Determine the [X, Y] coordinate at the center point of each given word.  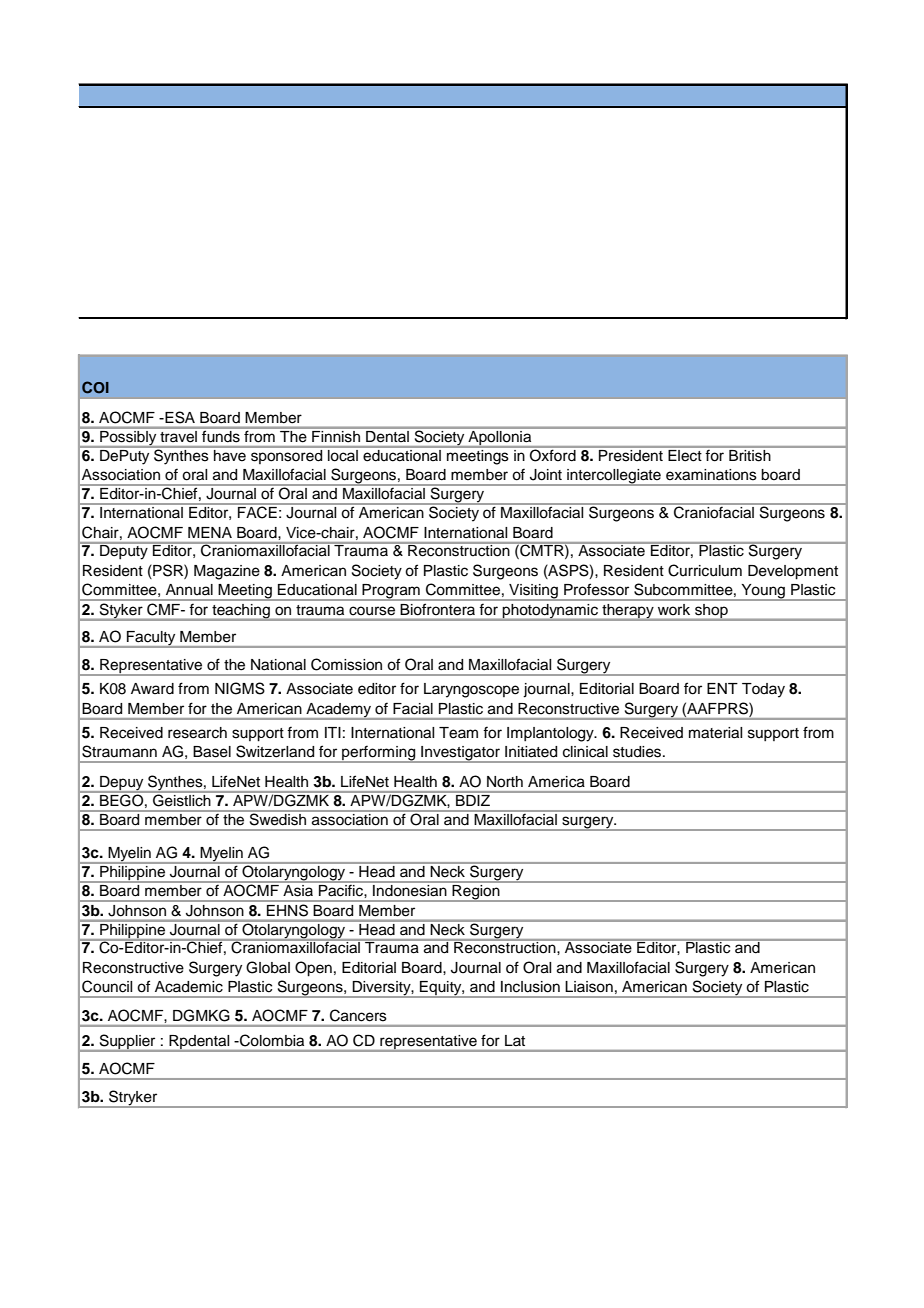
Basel [212, 752]
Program [391, 592]
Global [268, 967]
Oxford [553, 454]
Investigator [460, 754]
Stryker [133, 1099]
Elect [685, 454]
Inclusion [530, 987]
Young [763, 592]
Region [476, 892]
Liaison [589, 987]
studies [638, 752]
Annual [189, 589]
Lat [515, 1040]
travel [178, 436]
